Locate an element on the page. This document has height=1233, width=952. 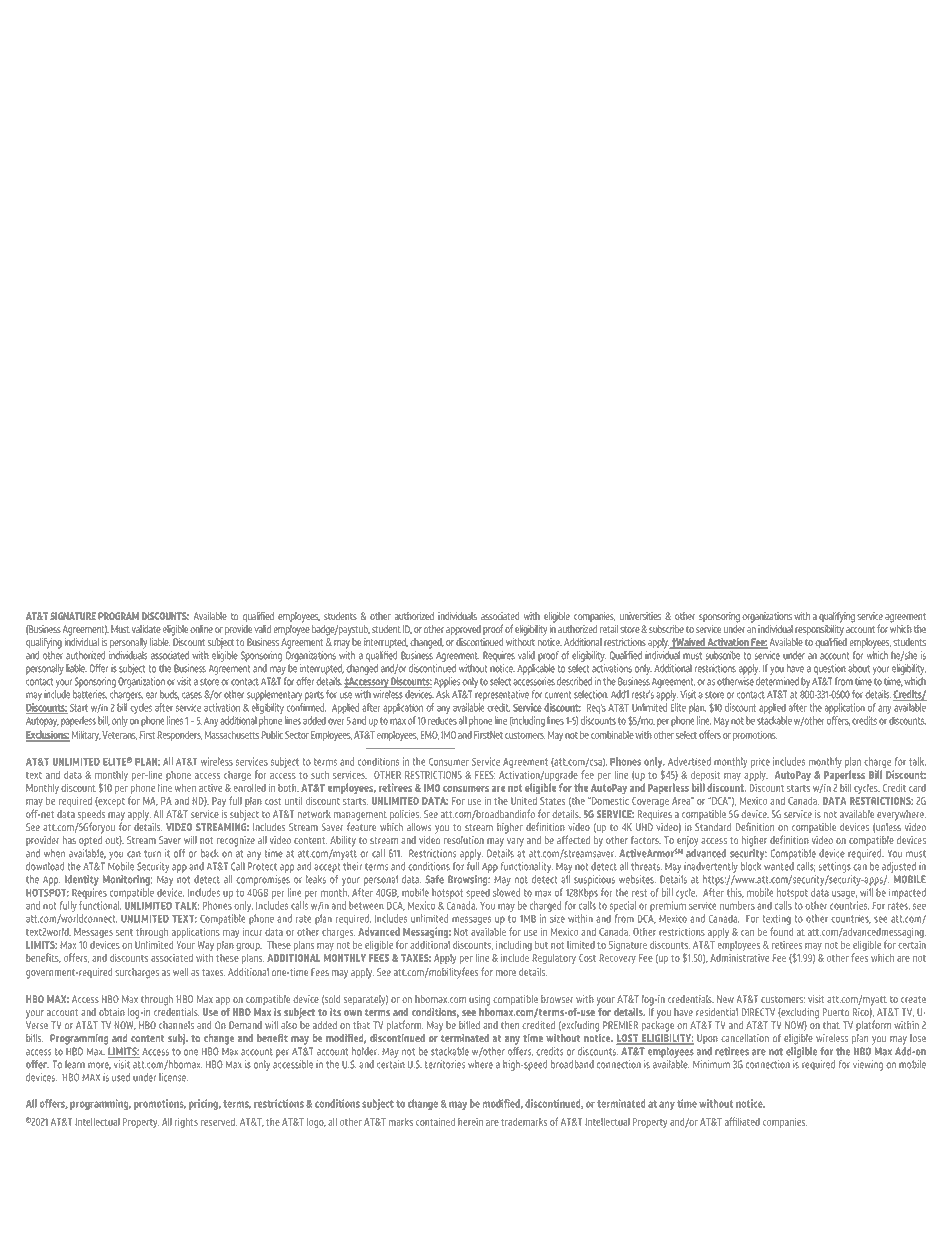
herein is located at coordinates (470, 1122).
